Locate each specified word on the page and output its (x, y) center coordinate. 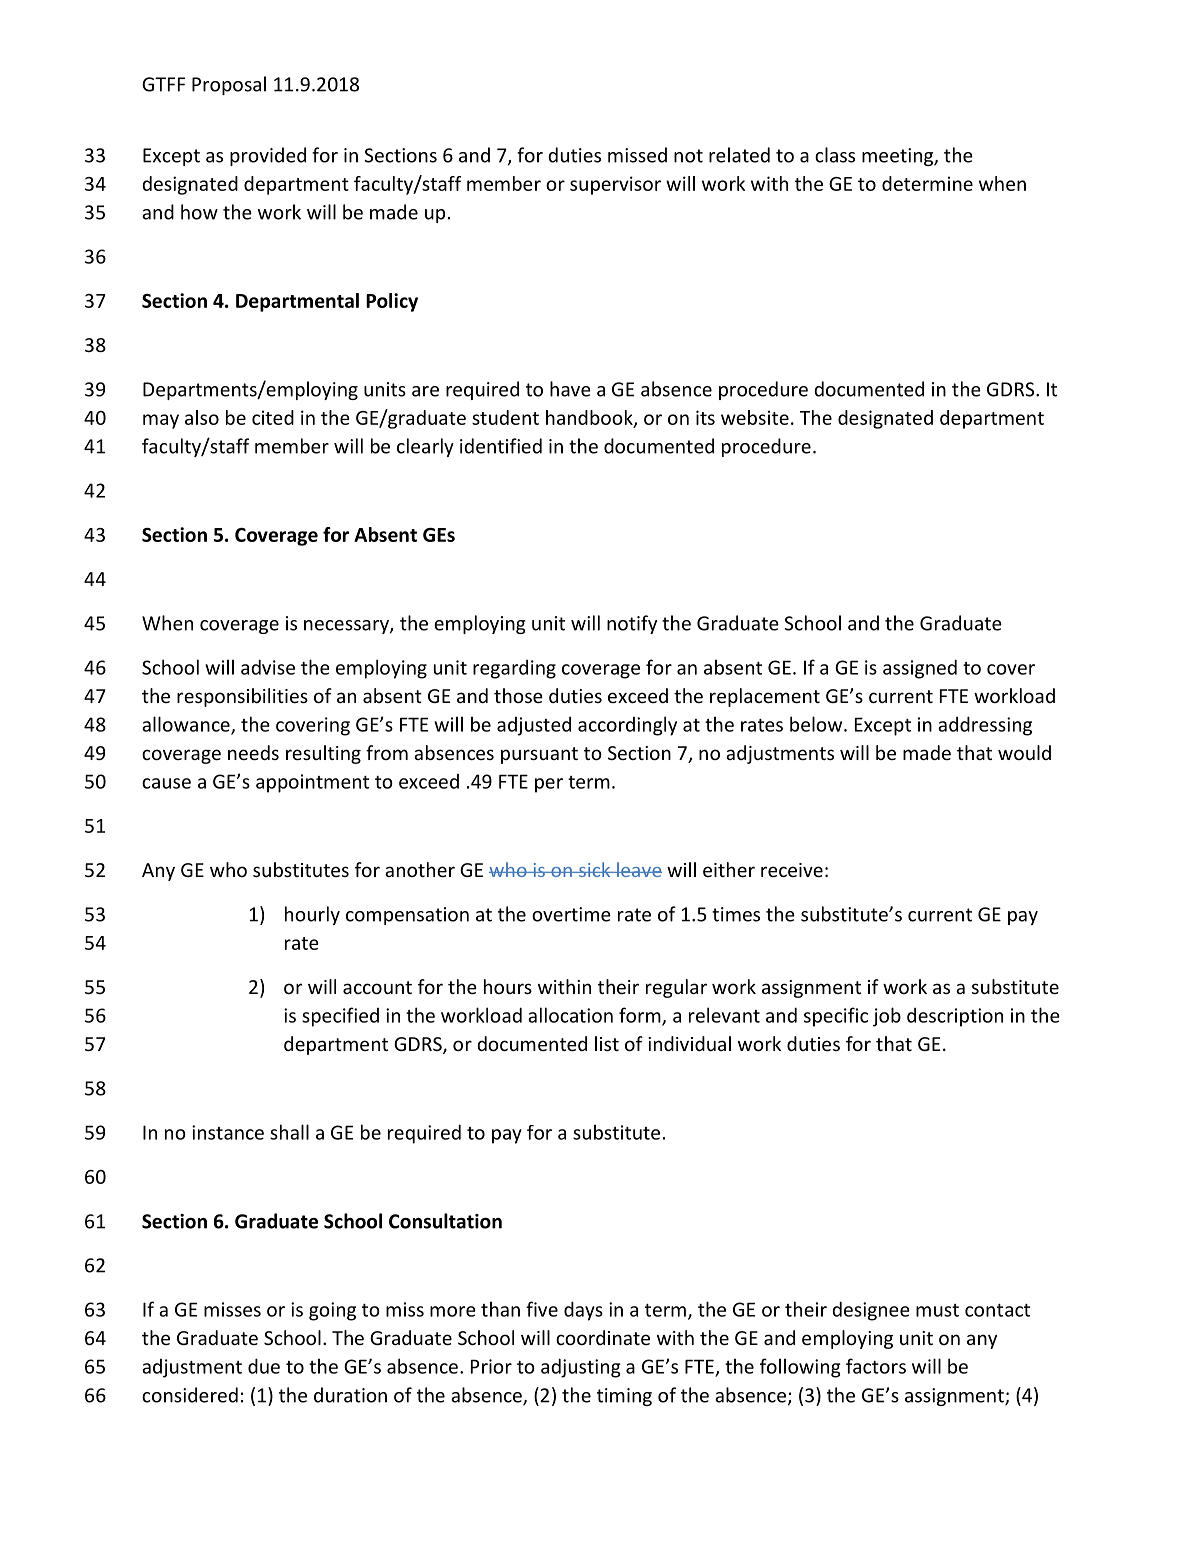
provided (268, 156)
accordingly (627, 726)
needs (253, 752)
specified (340, 1017)
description (955, 1017)
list (607, 1043)
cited (273, 417)
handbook (590, 418)
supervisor (615, 185)
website (755, 417)
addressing (985, 726)
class (835, 155)
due (264, 1366)
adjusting (581, 1368)
